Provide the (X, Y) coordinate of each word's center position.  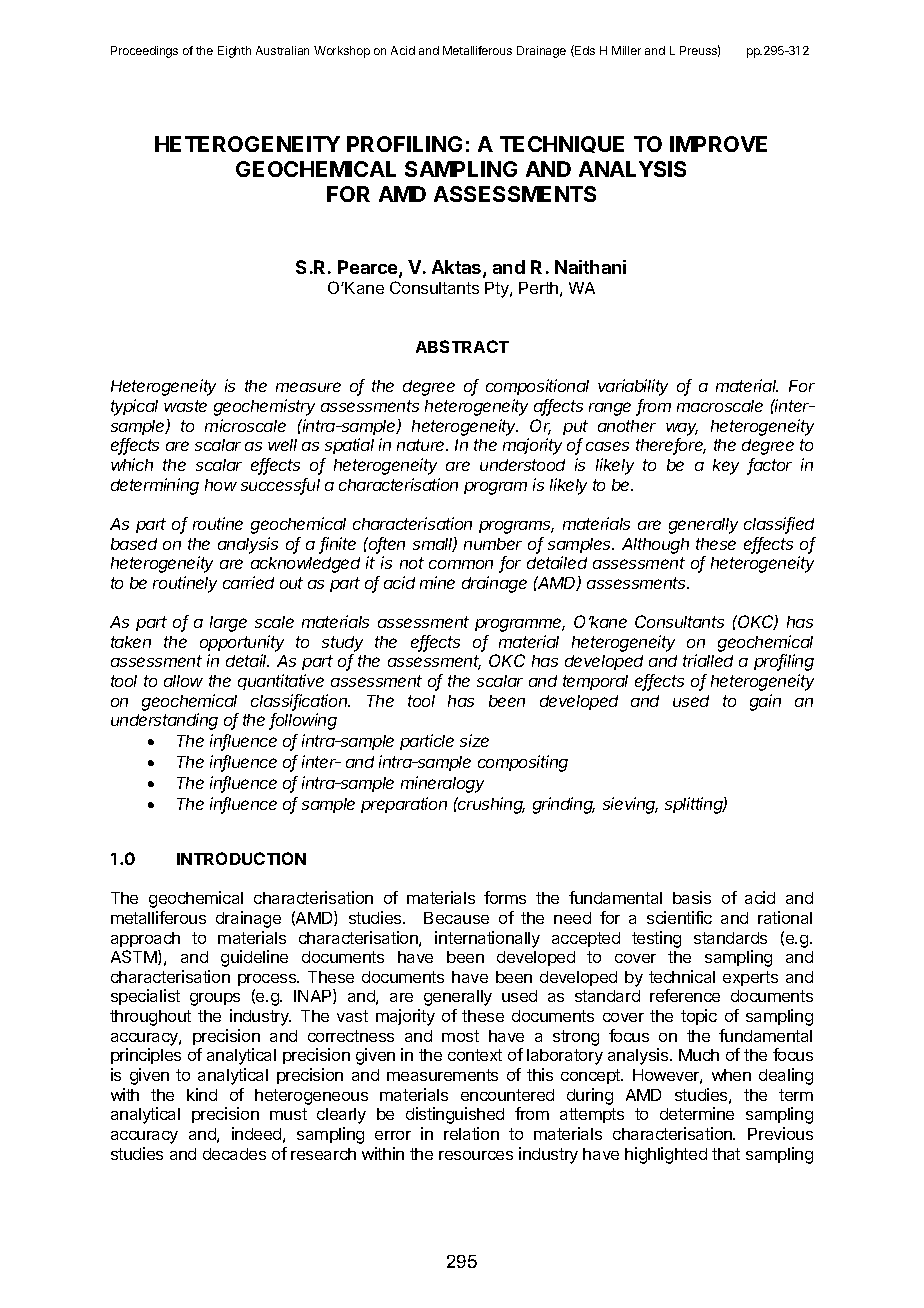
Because (456, 918)
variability (633, 387)
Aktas (458, 268)
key (726, 467)
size (474, 740)
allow (183, 681)
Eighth (234, 52)
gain (765, 702)
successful (280, 486)
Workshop (342, 52)
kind (202, 1094)
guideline (254, 958)
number (493, 544)
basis (692, 897)
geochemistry (264, 407)
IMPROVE (718, 144)
